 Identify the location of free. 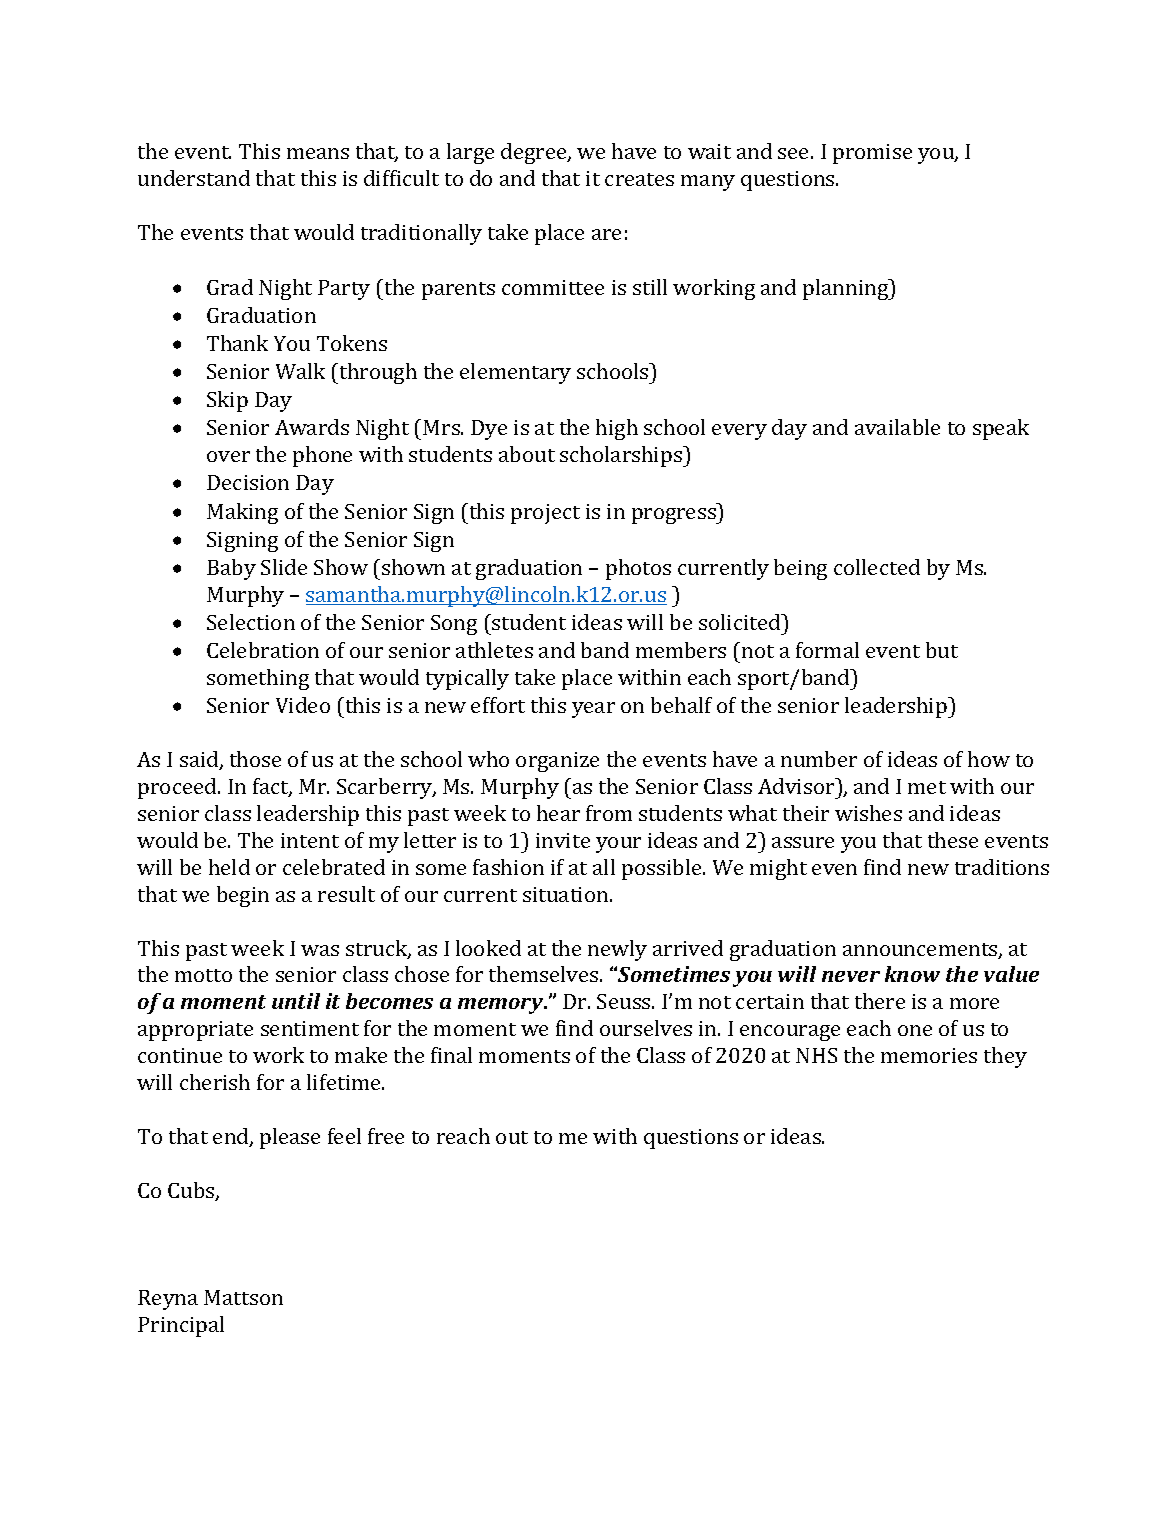
(386, 1136).
